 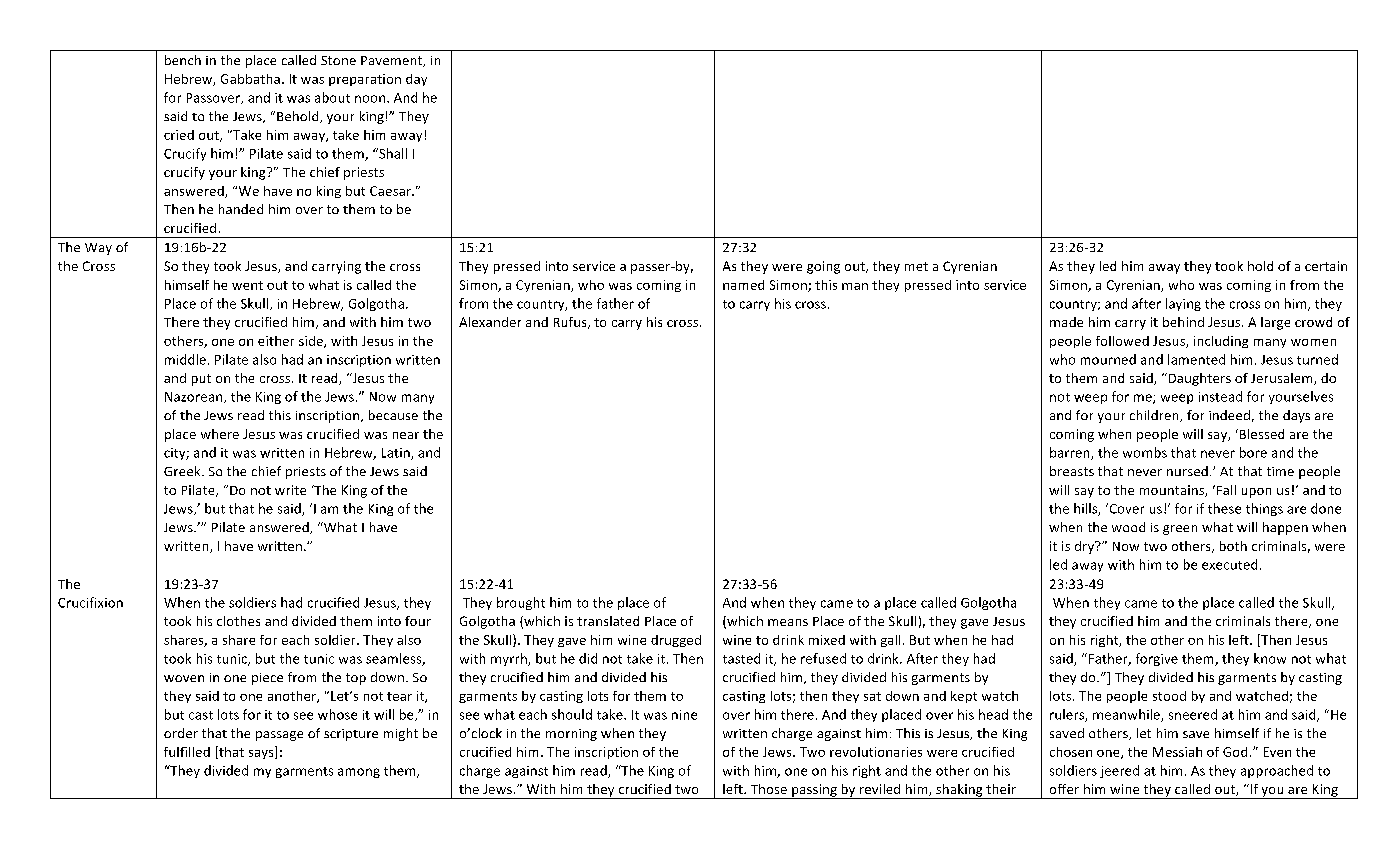 What do you see at coordinates (393, 61) in the screenshot?
I see `Pavement` at bounding box center [393, 61].
